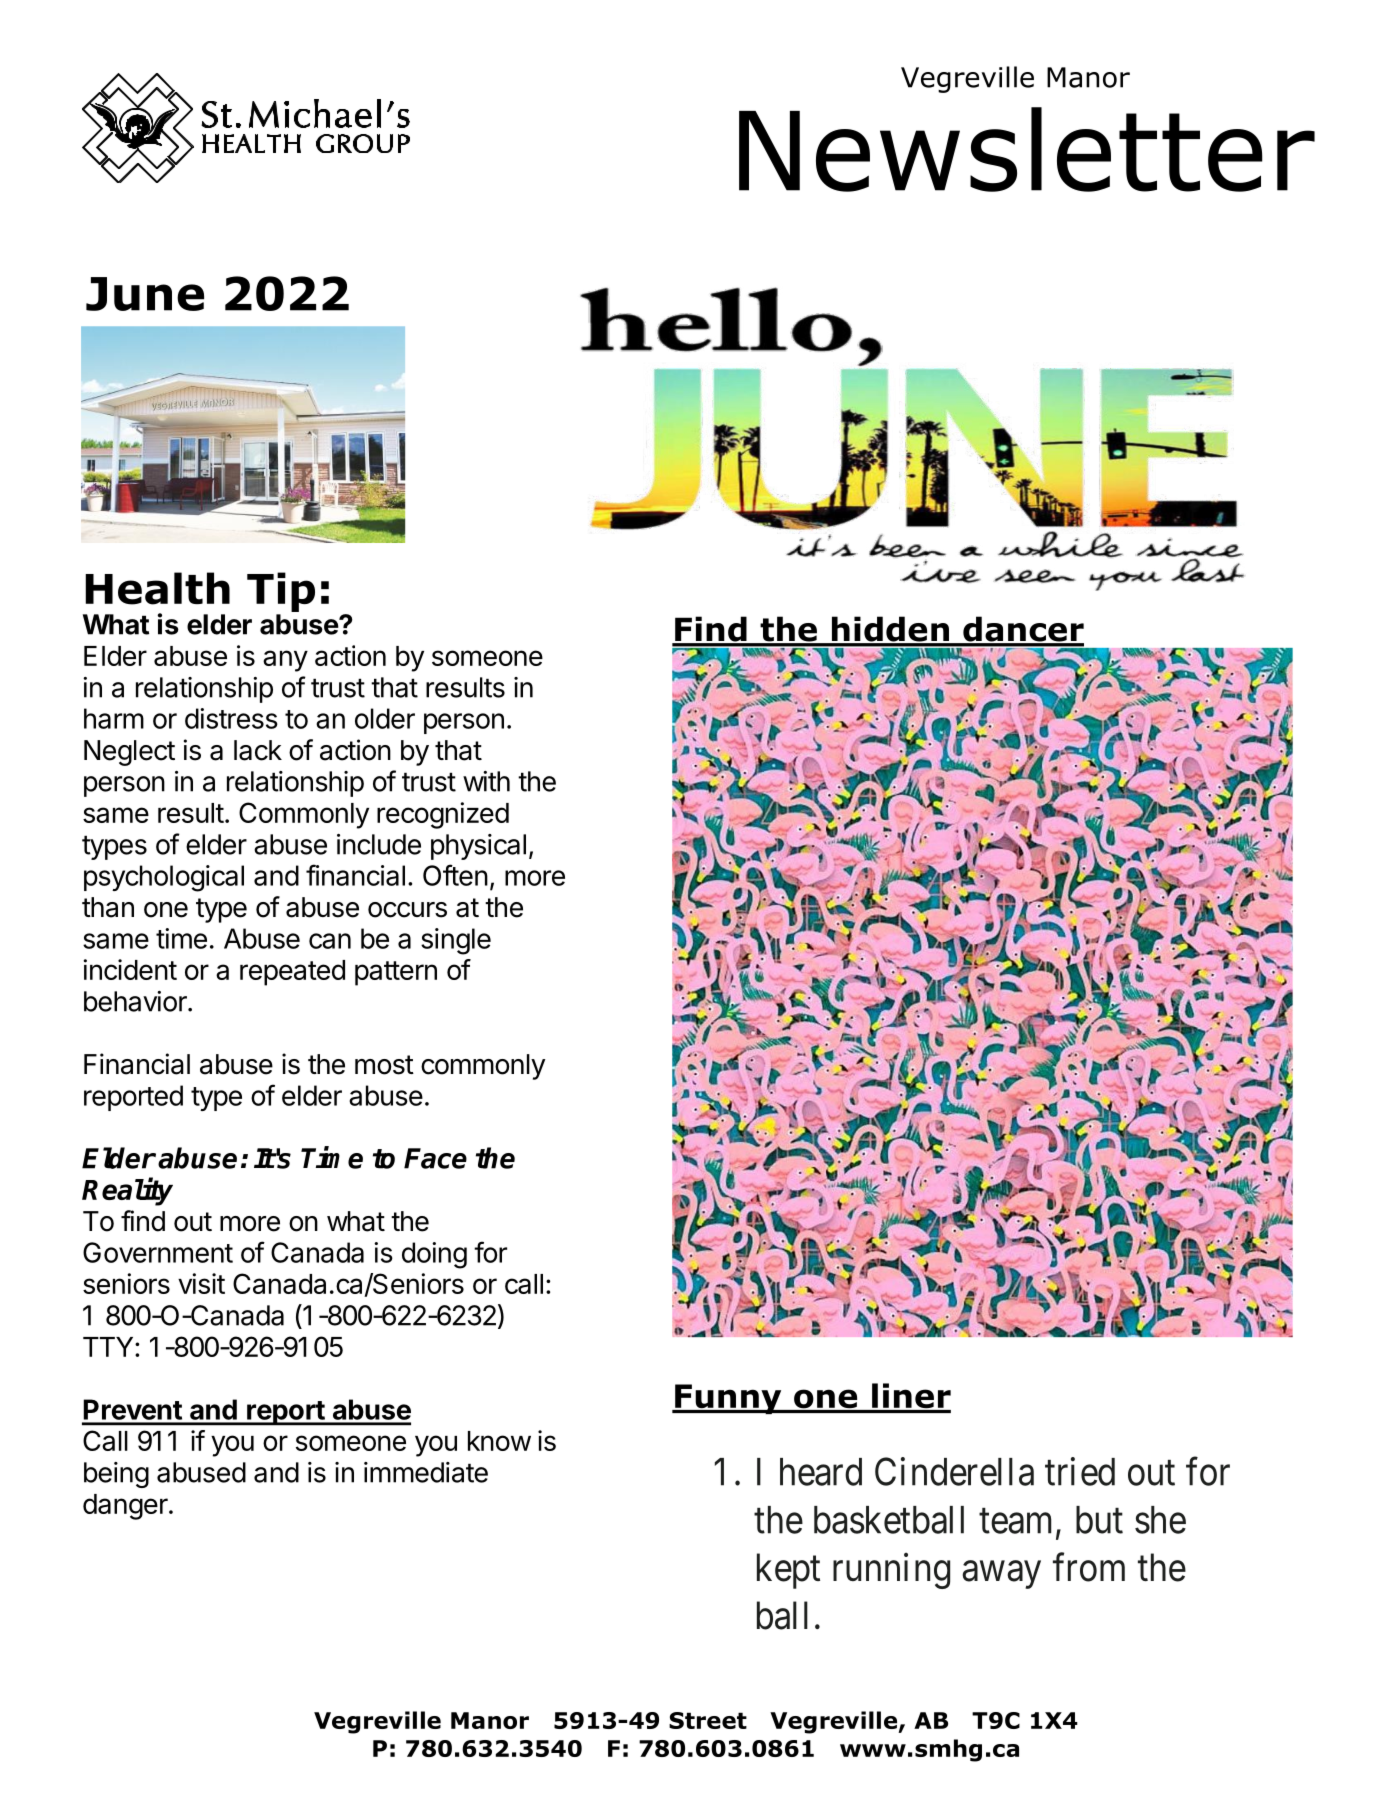 This screenshot has width=1392, height=1802. I want to click on know, so click(499, 1441).
